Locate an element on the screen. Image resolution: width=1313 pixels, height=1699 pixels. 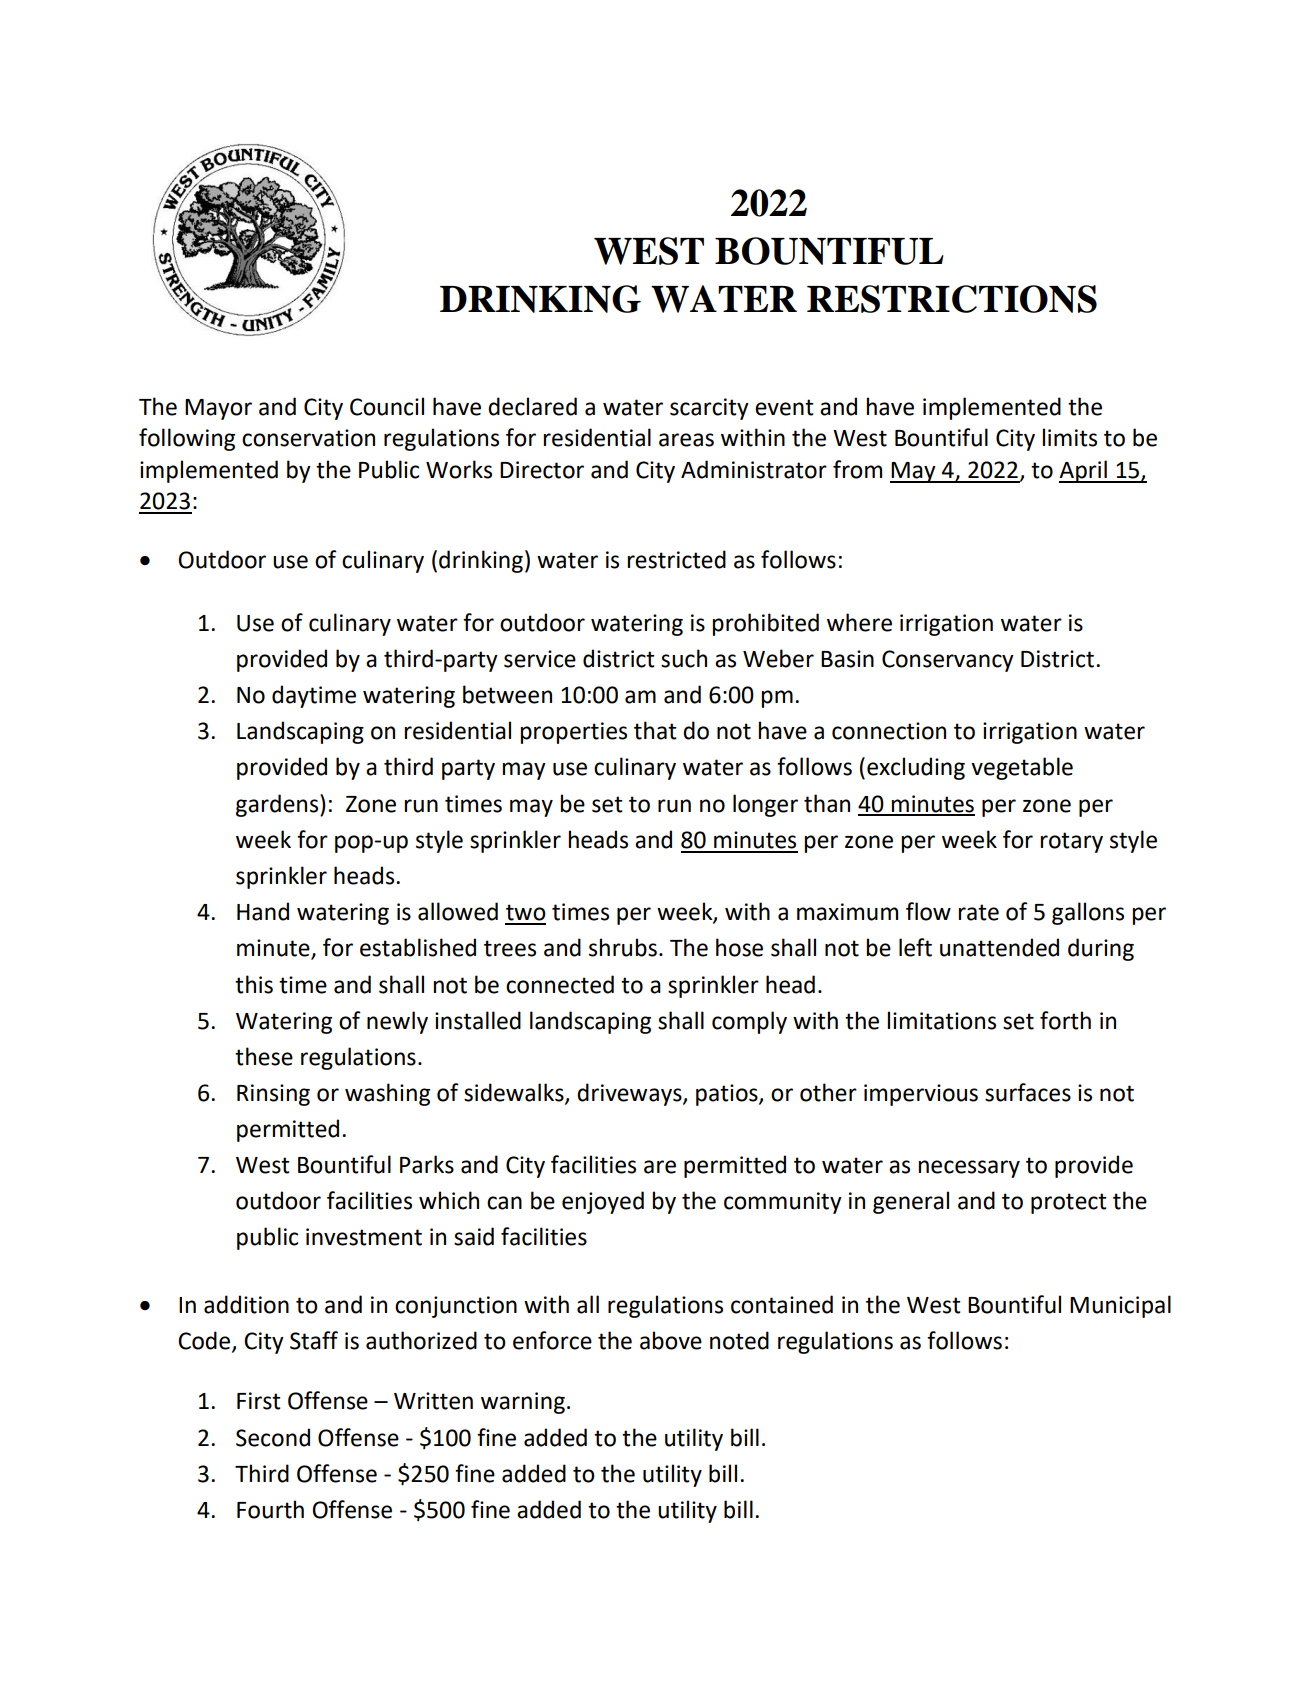
Hand is located at coordinates (263, 911).
